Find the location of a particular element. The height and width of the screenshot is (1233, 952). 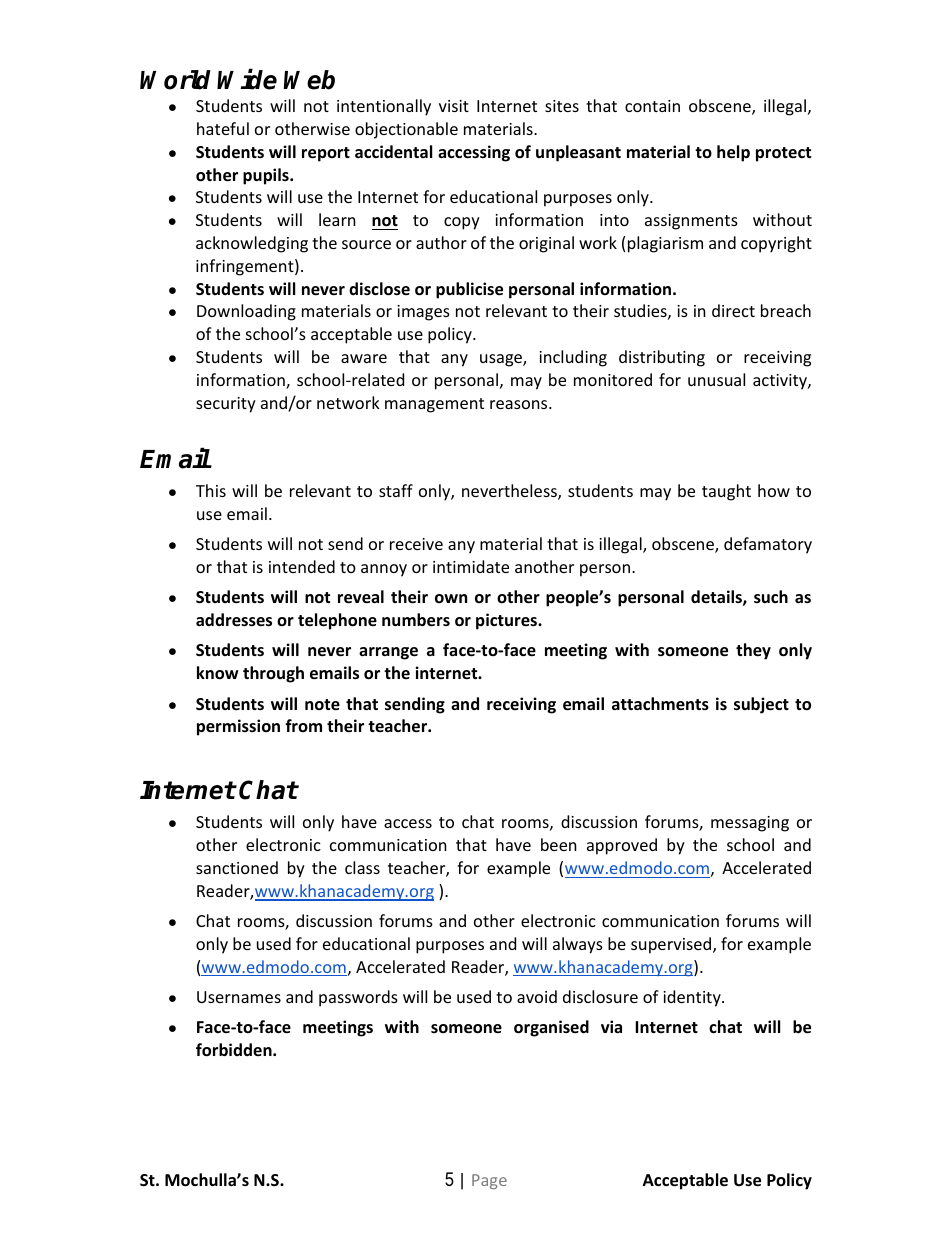

pictures is located at coordinates (508, 621).
